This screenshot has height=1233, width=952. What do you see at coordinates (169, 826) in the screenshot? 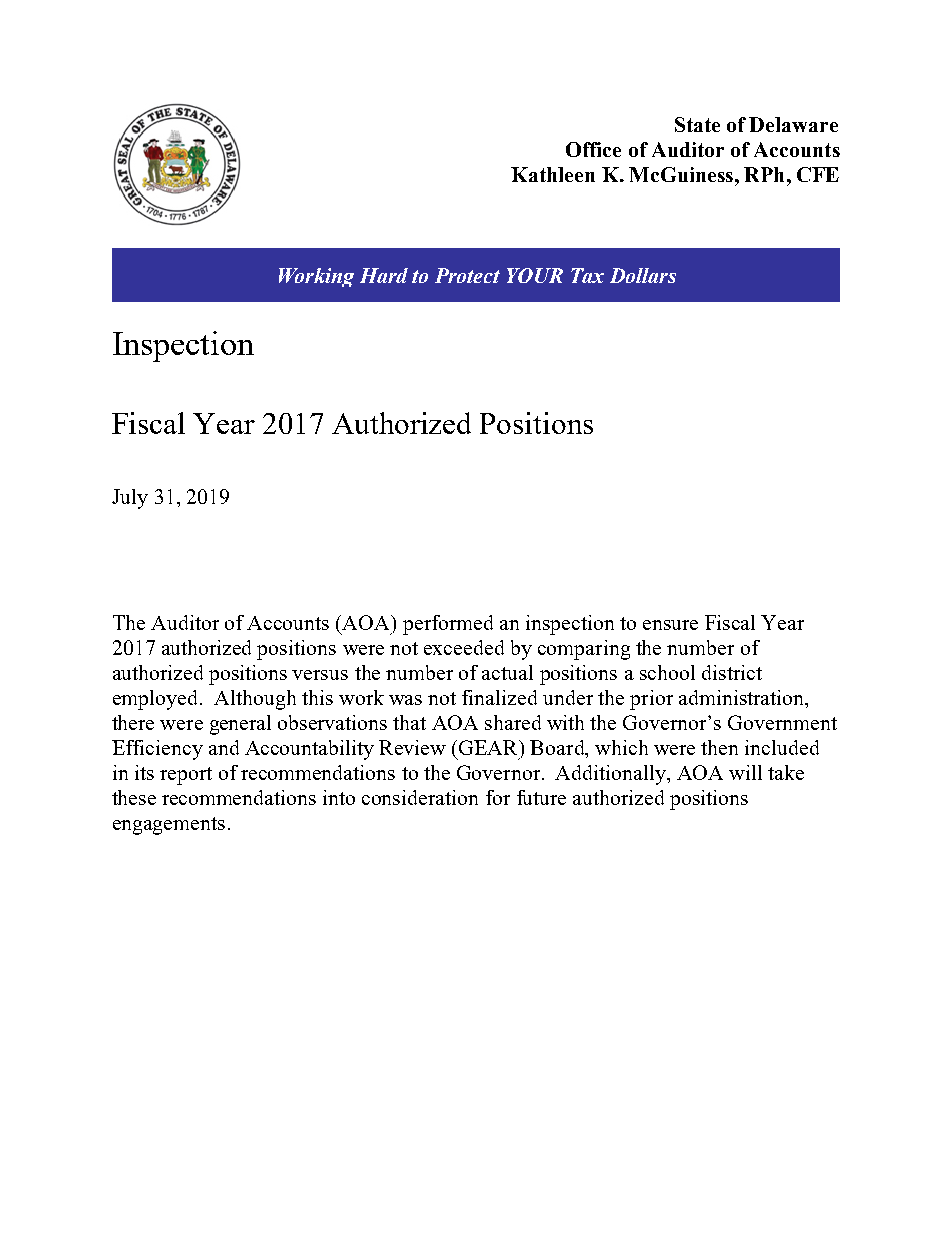
I see `engagements` at bounding box center [169, 826].
